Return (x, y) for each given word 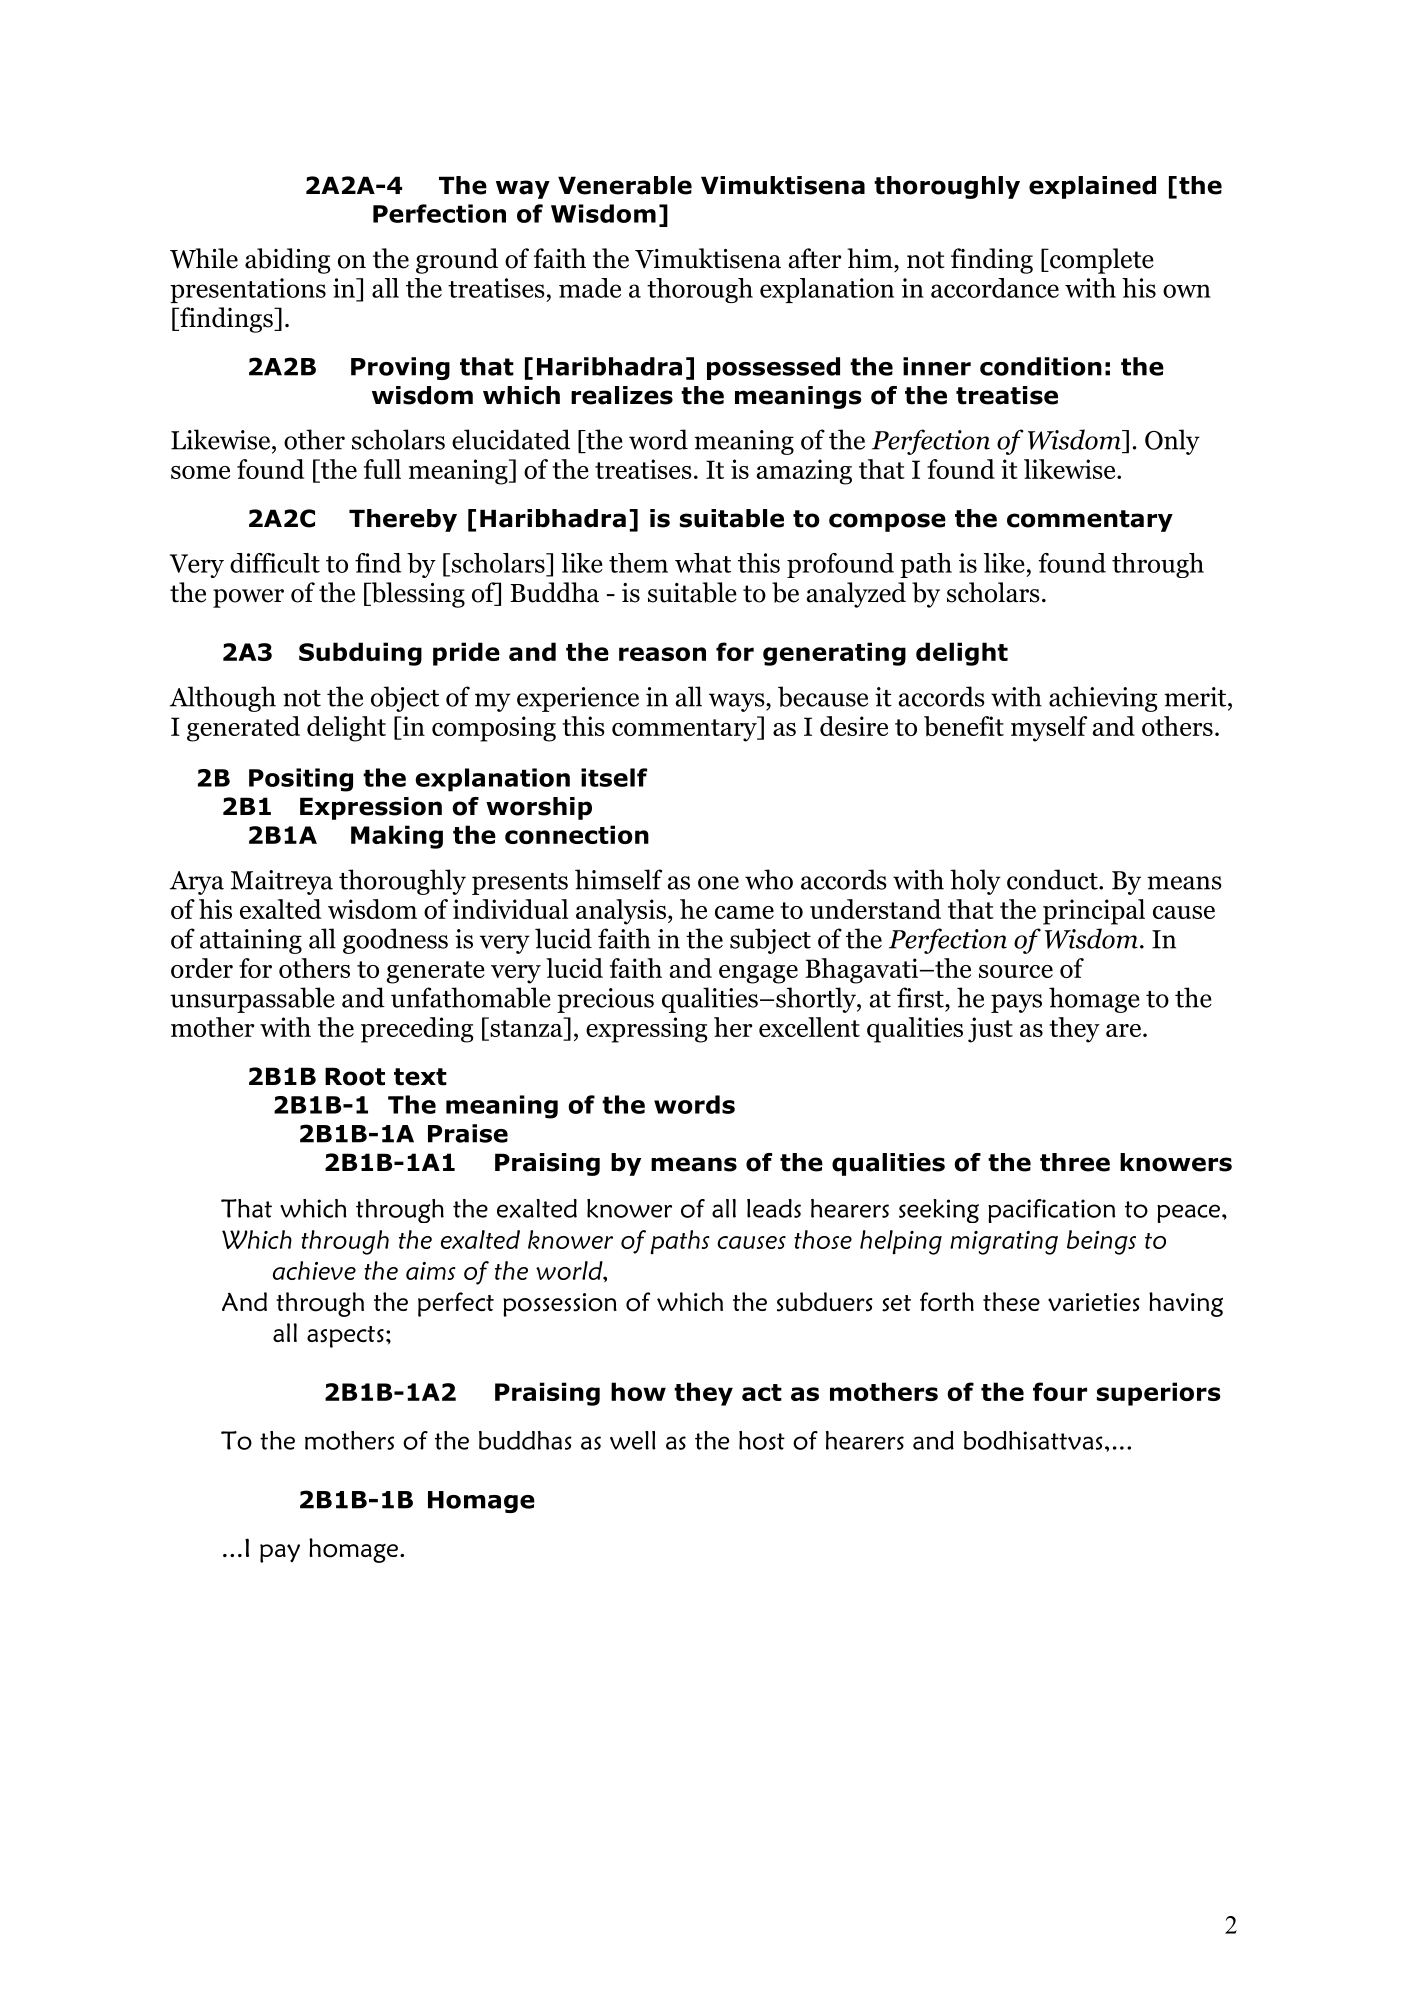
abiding (287, 261)
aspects (345, 1337)
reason (662, 654)
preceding (417, 1030)
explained (1092, 187)
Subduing (360, 654)
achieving (1103, 699)
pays (1016, 1003)
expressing (646, 1030)
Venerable (625, 185)
